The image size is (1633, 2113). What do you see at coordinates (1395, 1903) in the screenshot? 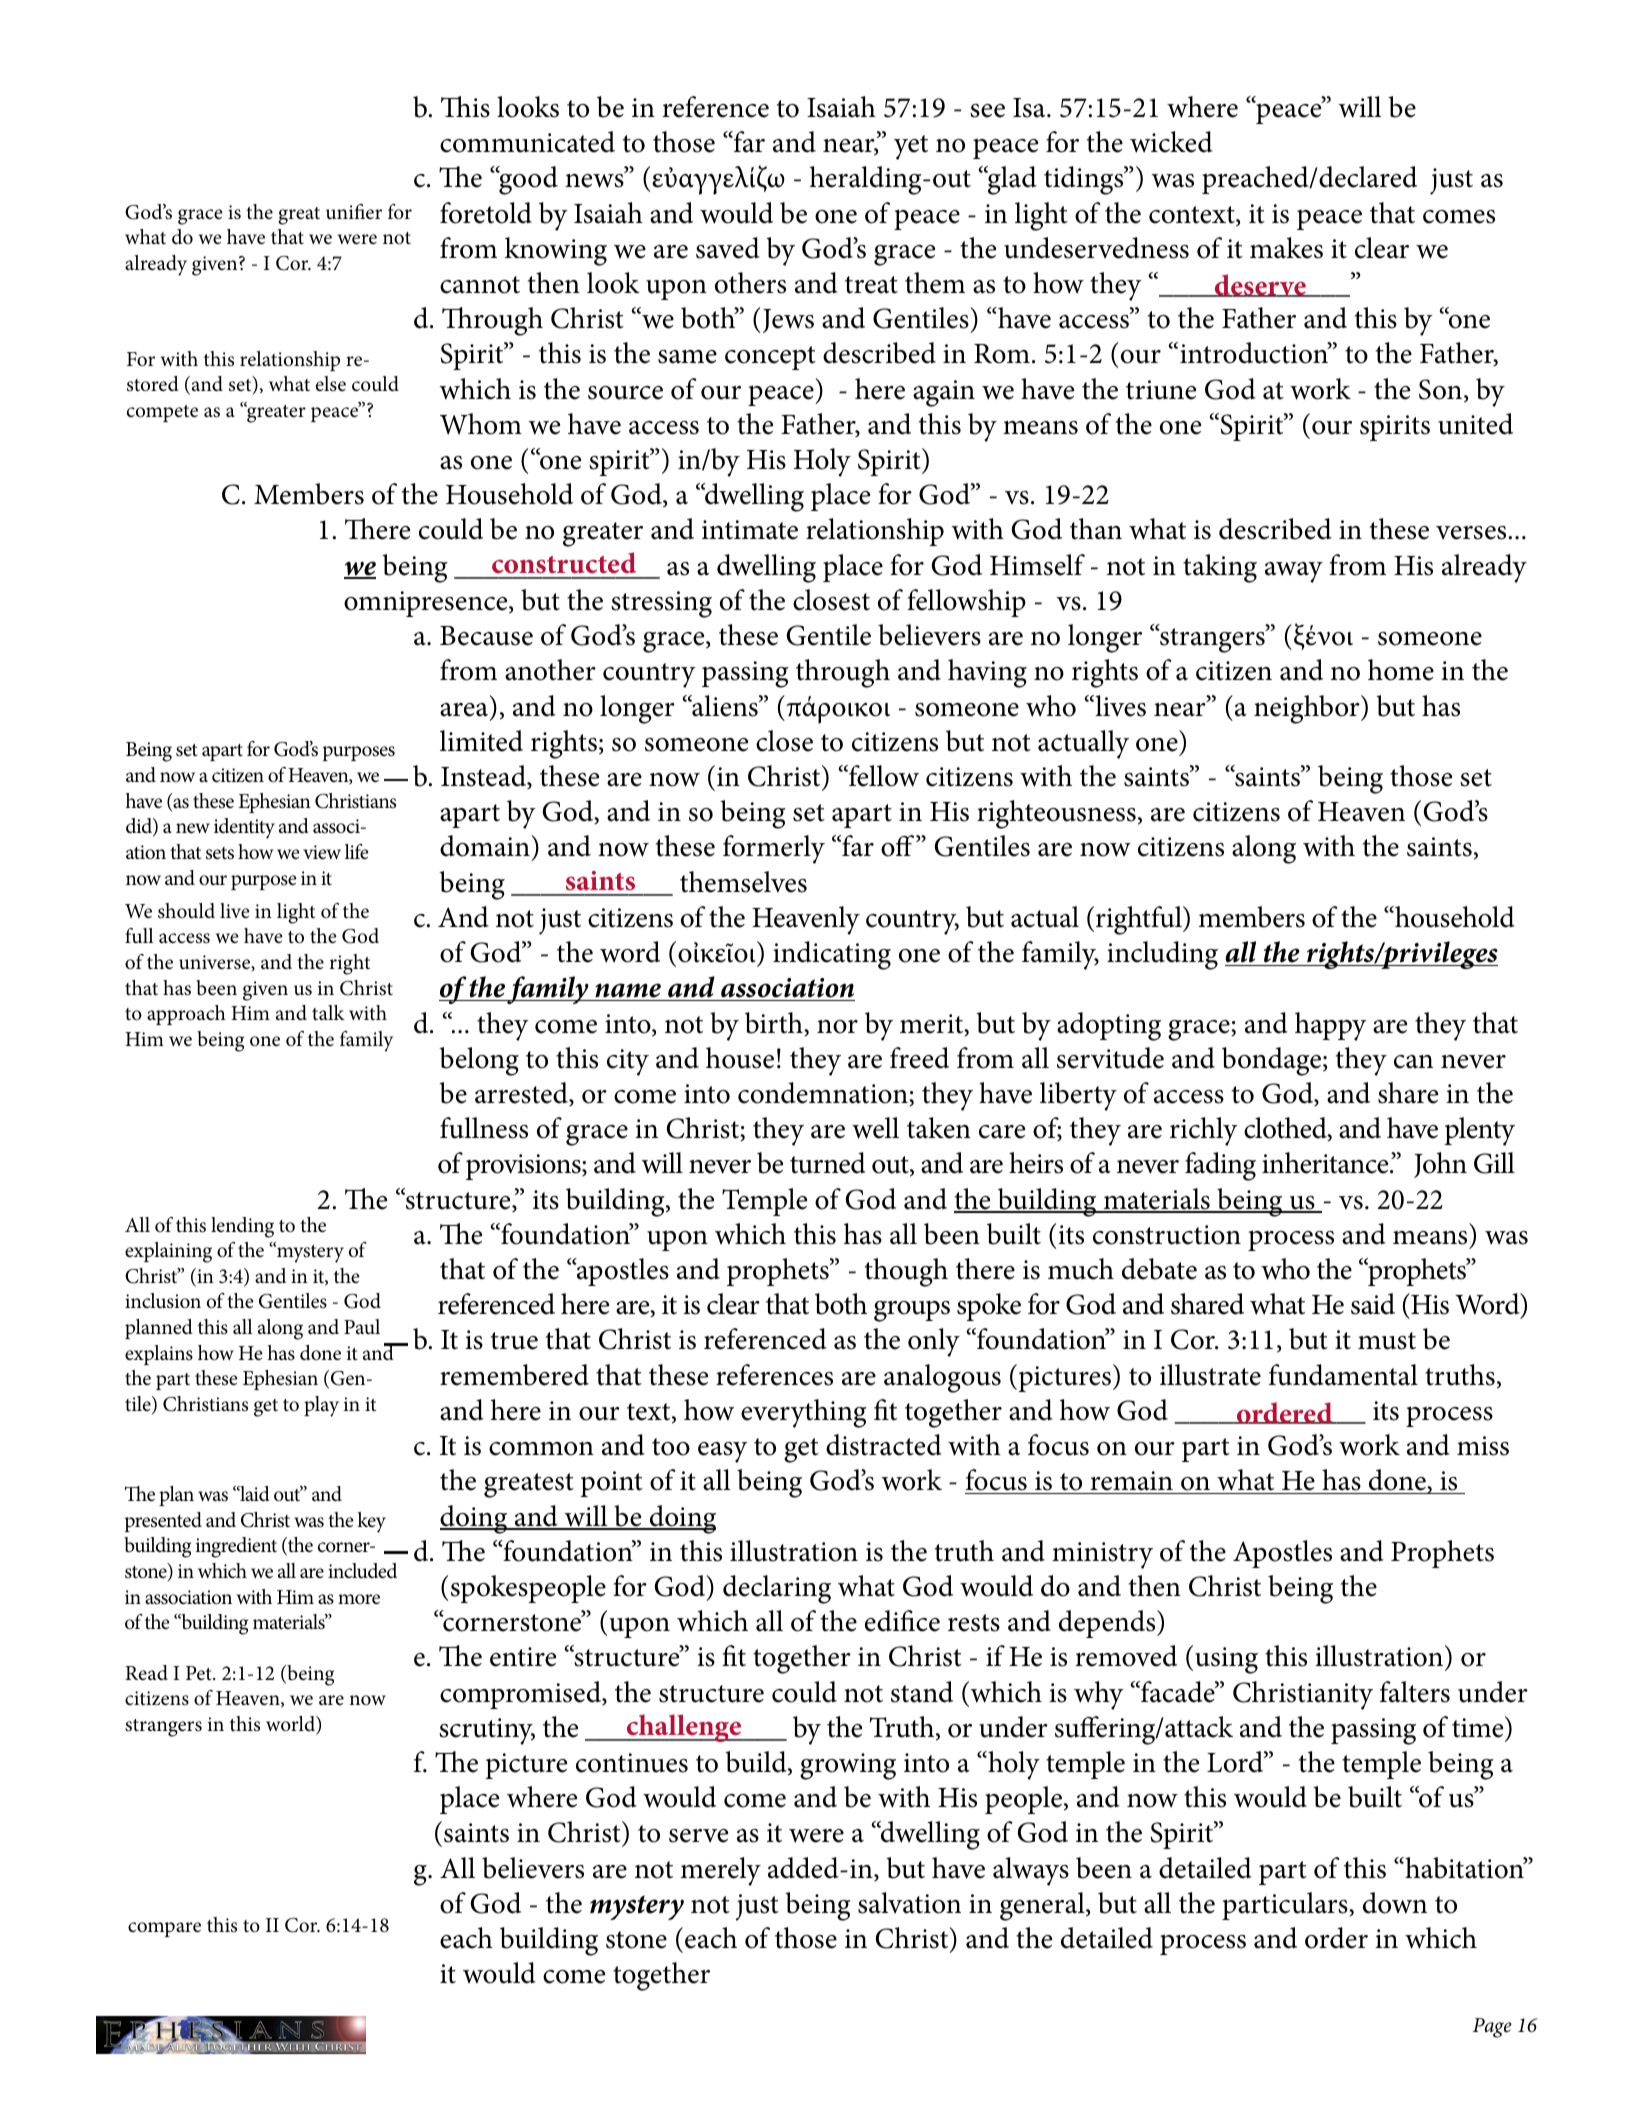
I see `down` at bounding box center [1395, 1903].
